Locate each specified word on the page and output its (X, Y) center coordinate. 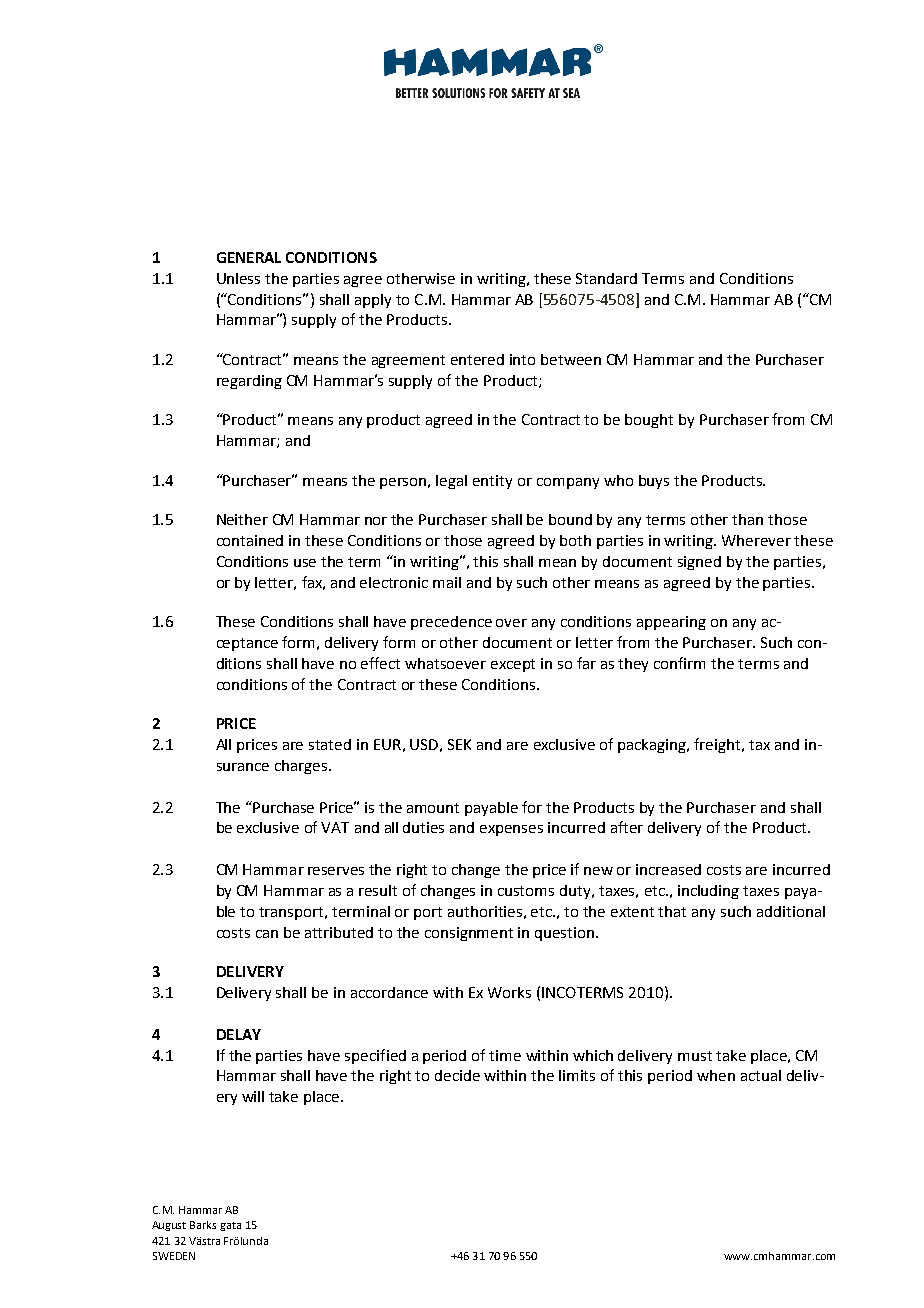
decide (457, 1075)
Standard (606, 278)
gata (230, 1226)
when (716, 1075)
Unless (238, 278)
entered (477, 359)
